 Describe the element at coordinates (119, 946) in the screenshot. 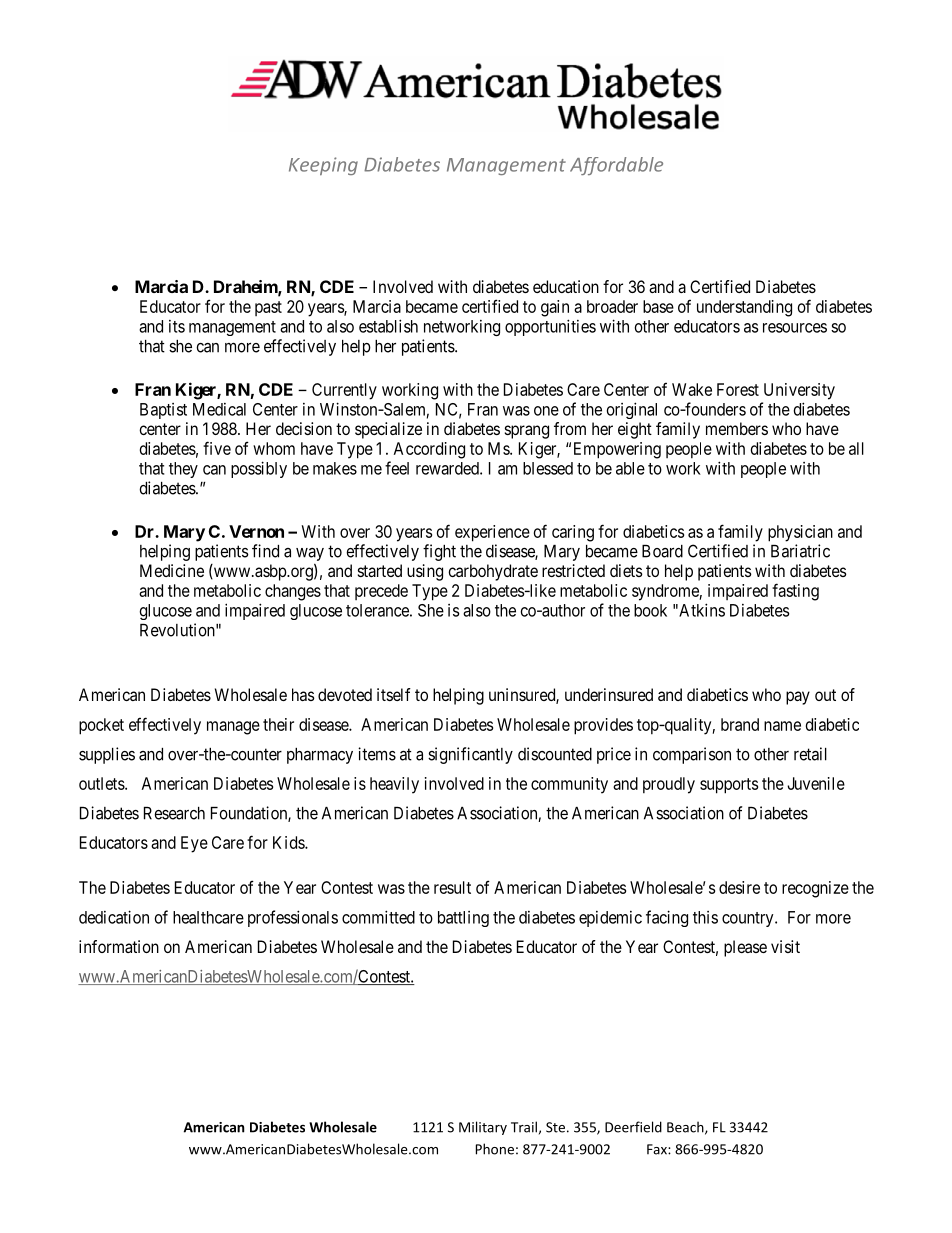

I see `information` at that location.
